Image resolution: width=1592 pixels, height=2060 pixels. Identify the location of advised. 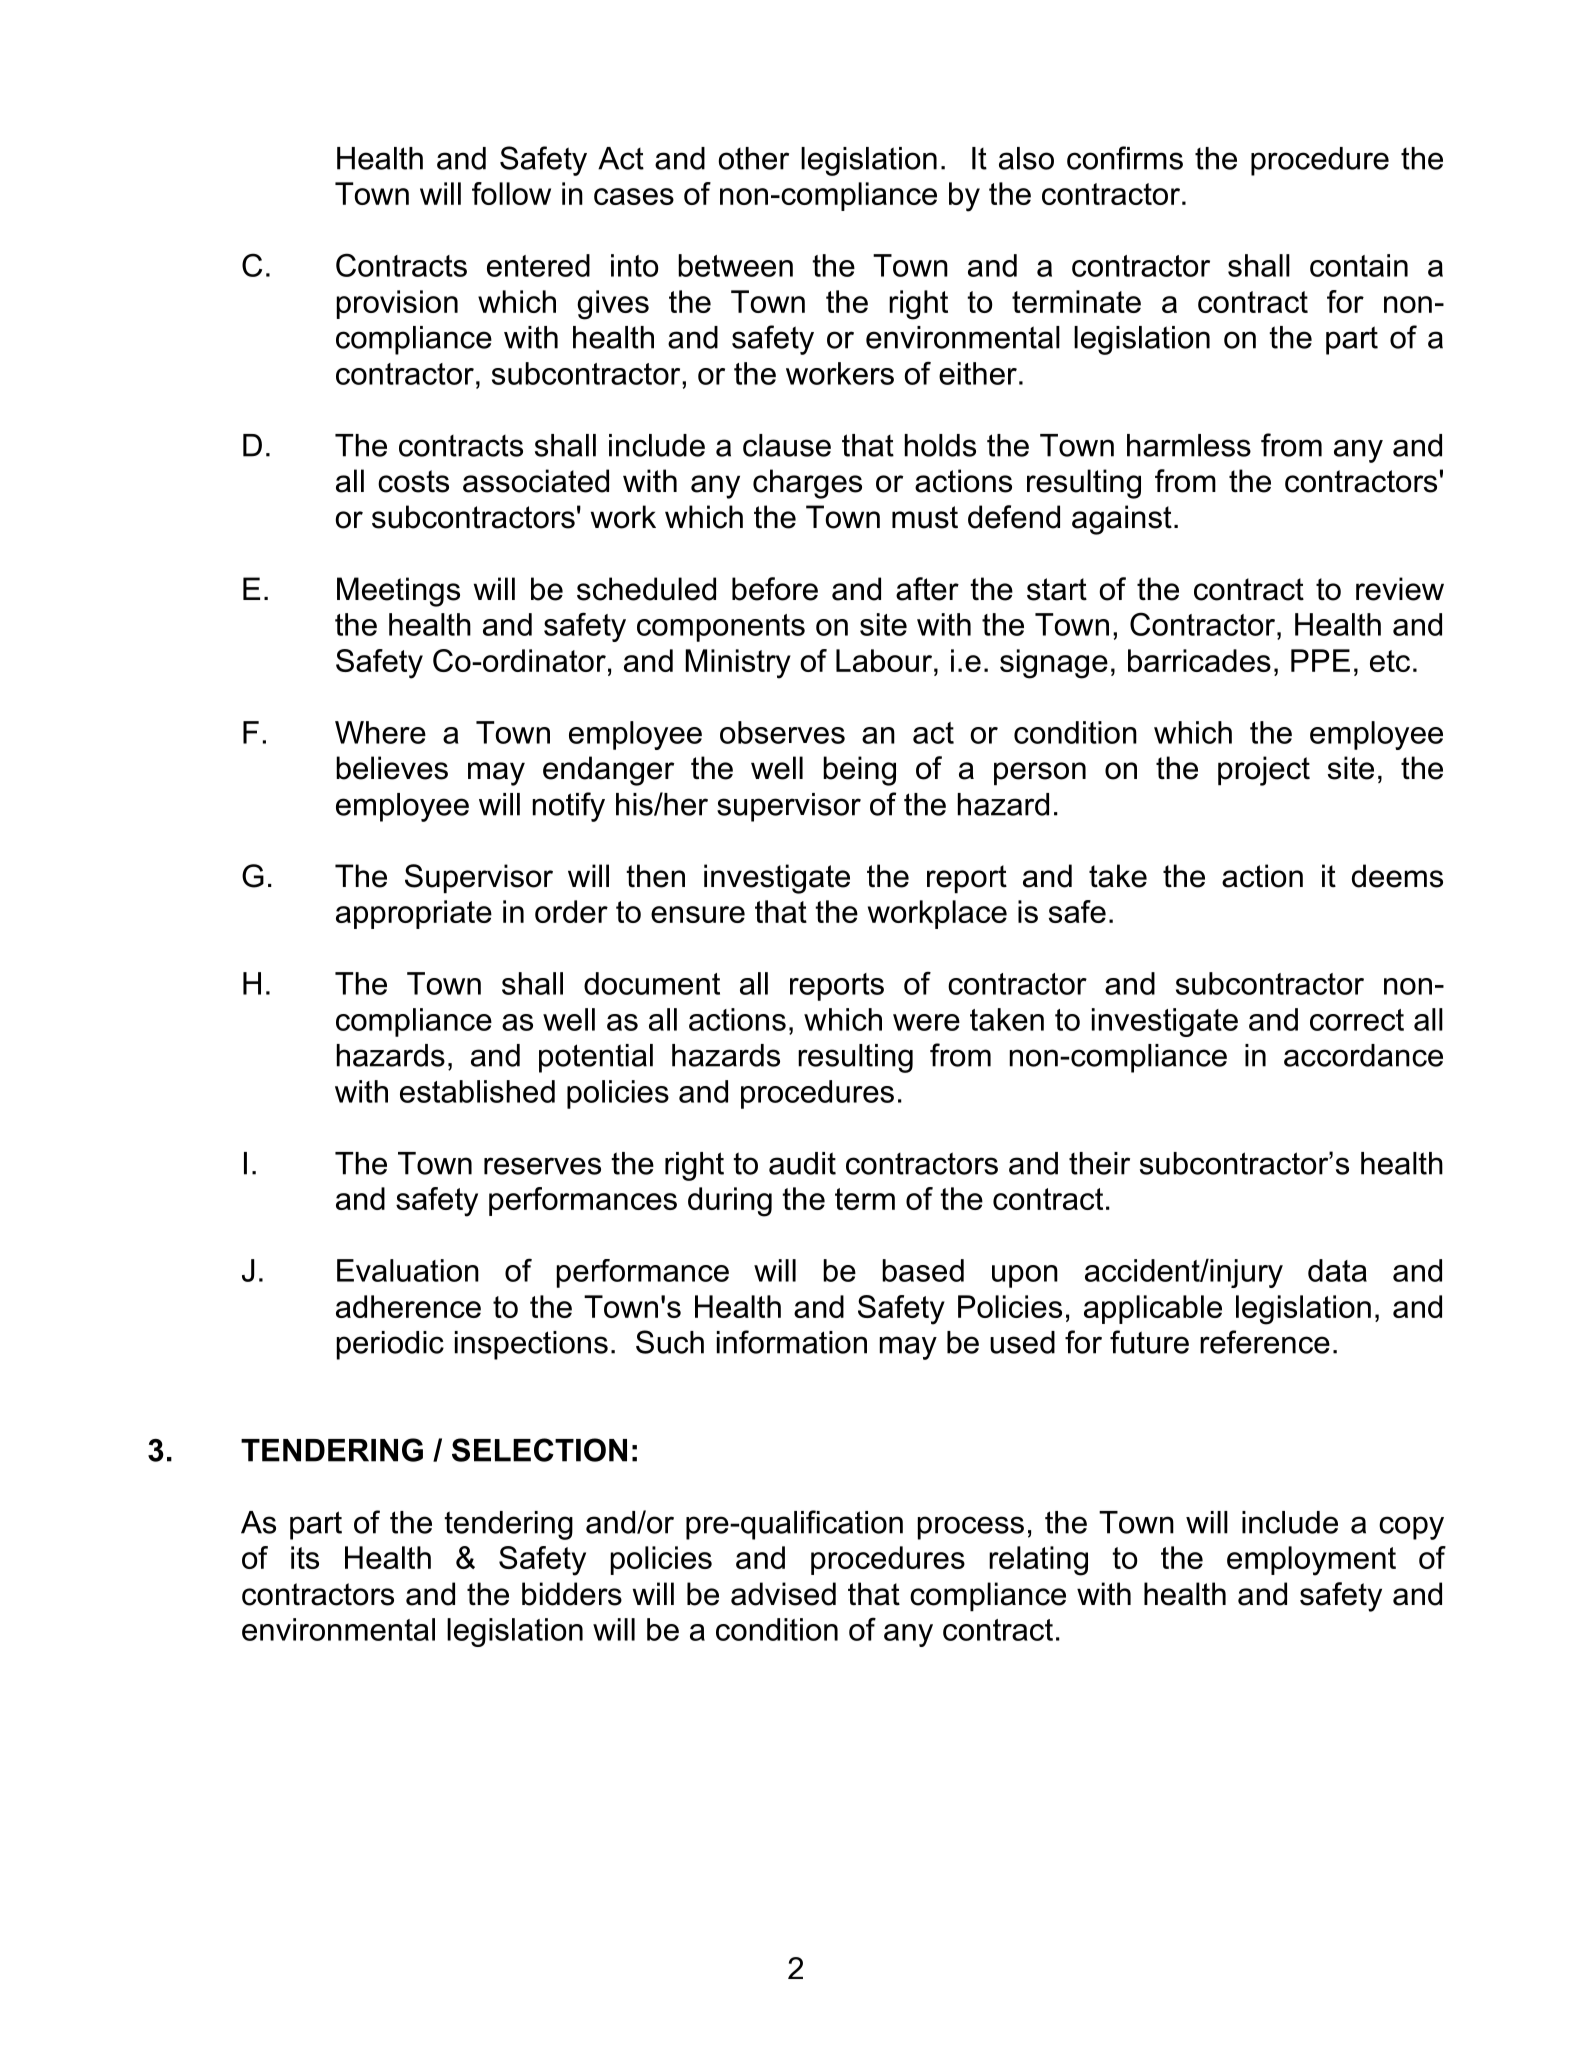
(783, 1594).
